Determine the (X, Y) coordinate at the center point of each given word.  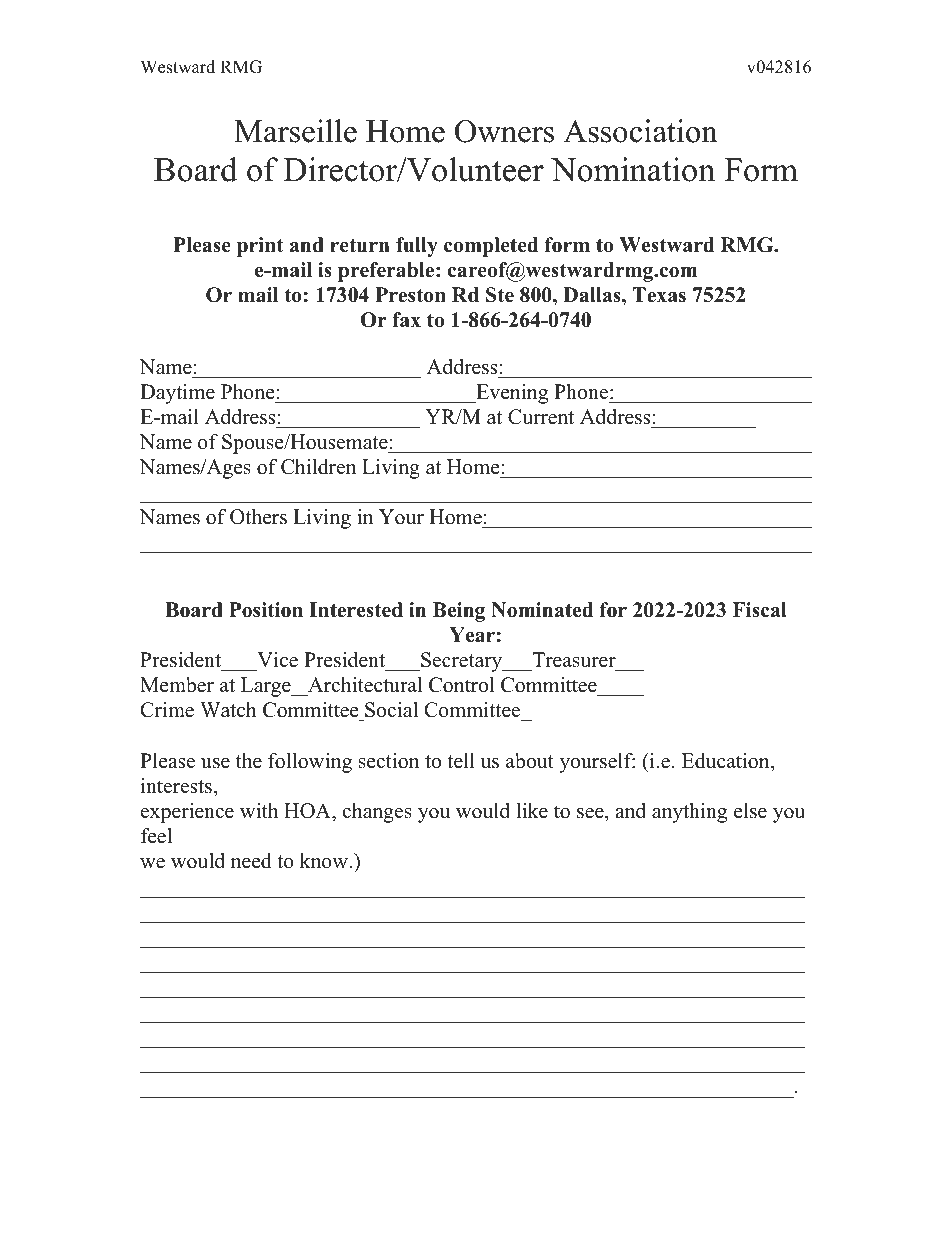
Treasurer (574, 660)
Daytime (177, 394)
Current (541, 417)
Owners (504, 131)
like (532, 811)
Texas (659, 295)
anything (689, 813)
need (251, 861)
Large (267, 687)
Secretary (462, 662)
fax (406, 319)
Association (641, 131)
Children (318, 467)
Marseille (295, 131)
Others (258, 517)
